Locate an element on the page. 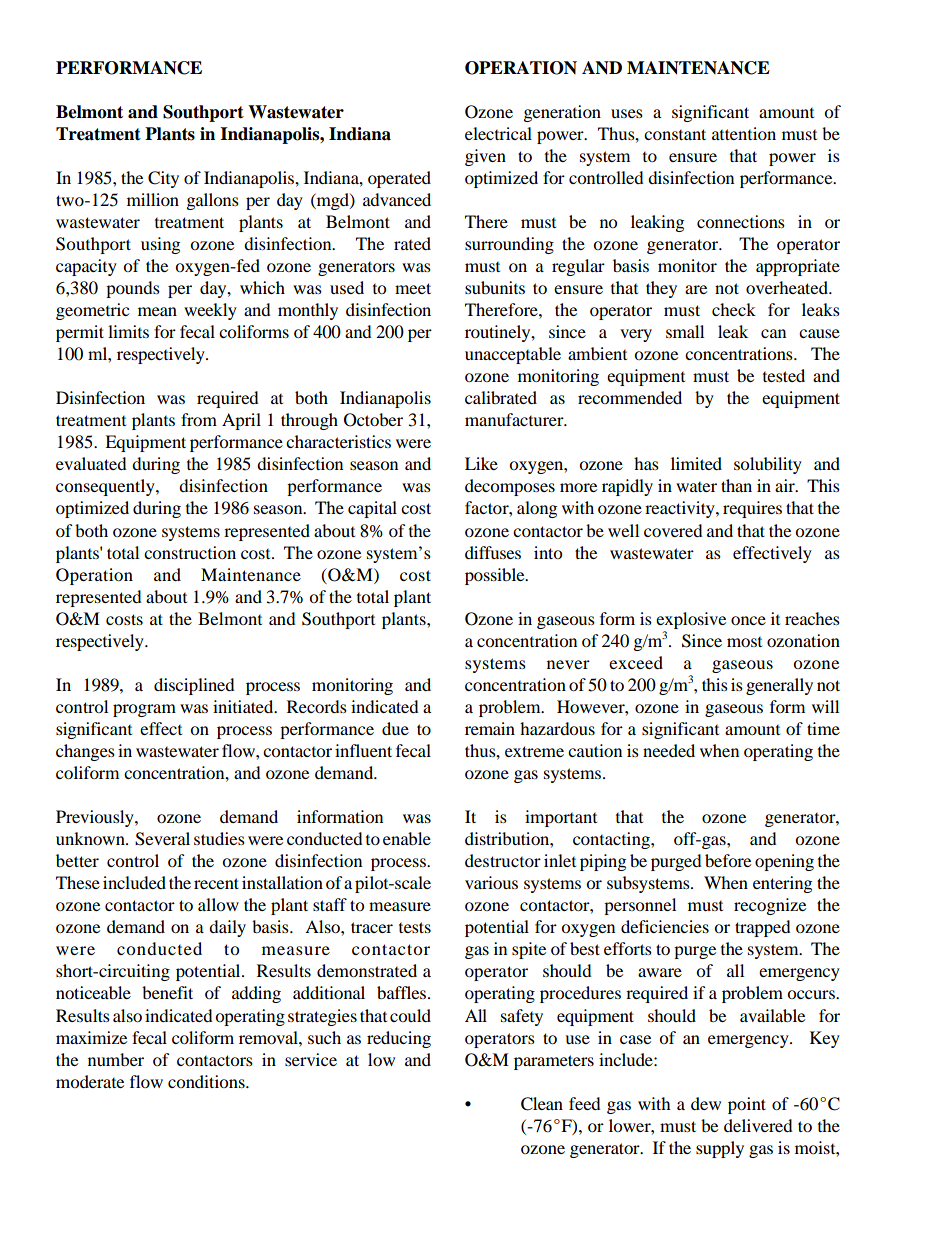 The image size is (952, 1233). from is located at coordinates (199, 419).
